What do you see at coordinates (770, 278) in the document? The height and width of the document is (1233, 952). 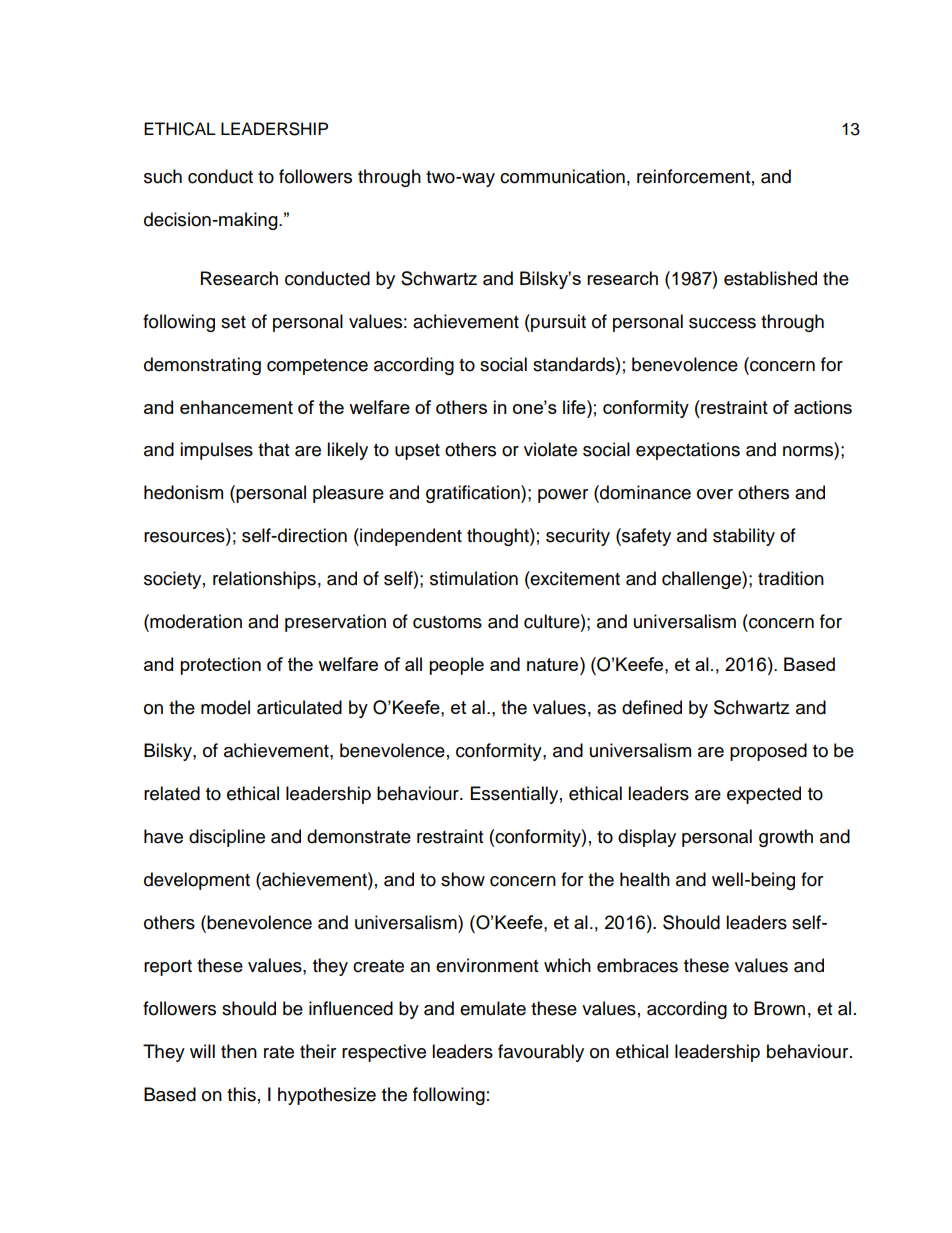 I see `established` at bounding box center [770, 278].
